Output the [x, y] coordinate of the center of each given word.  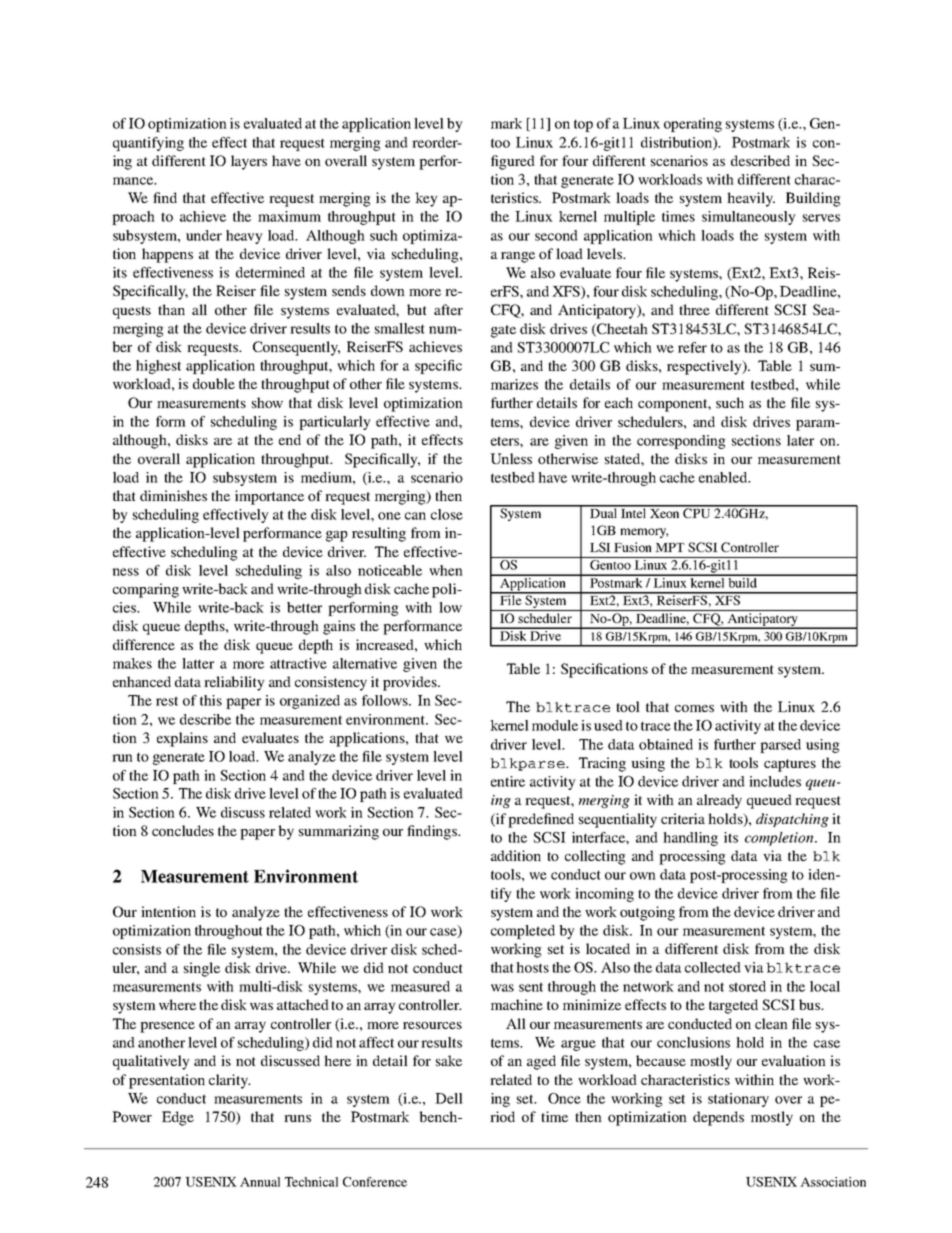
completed [523, 932]
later [800, 440]
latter [198, 663]
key [426, 199]
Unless [511, 458]
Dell [449, 1098]
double [214, 383]
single [202, 969]
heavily [751, 199]
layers [249, 162]
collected [713, 967]
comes [694, 708]
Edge [178, 1118]
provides [411, 683]
